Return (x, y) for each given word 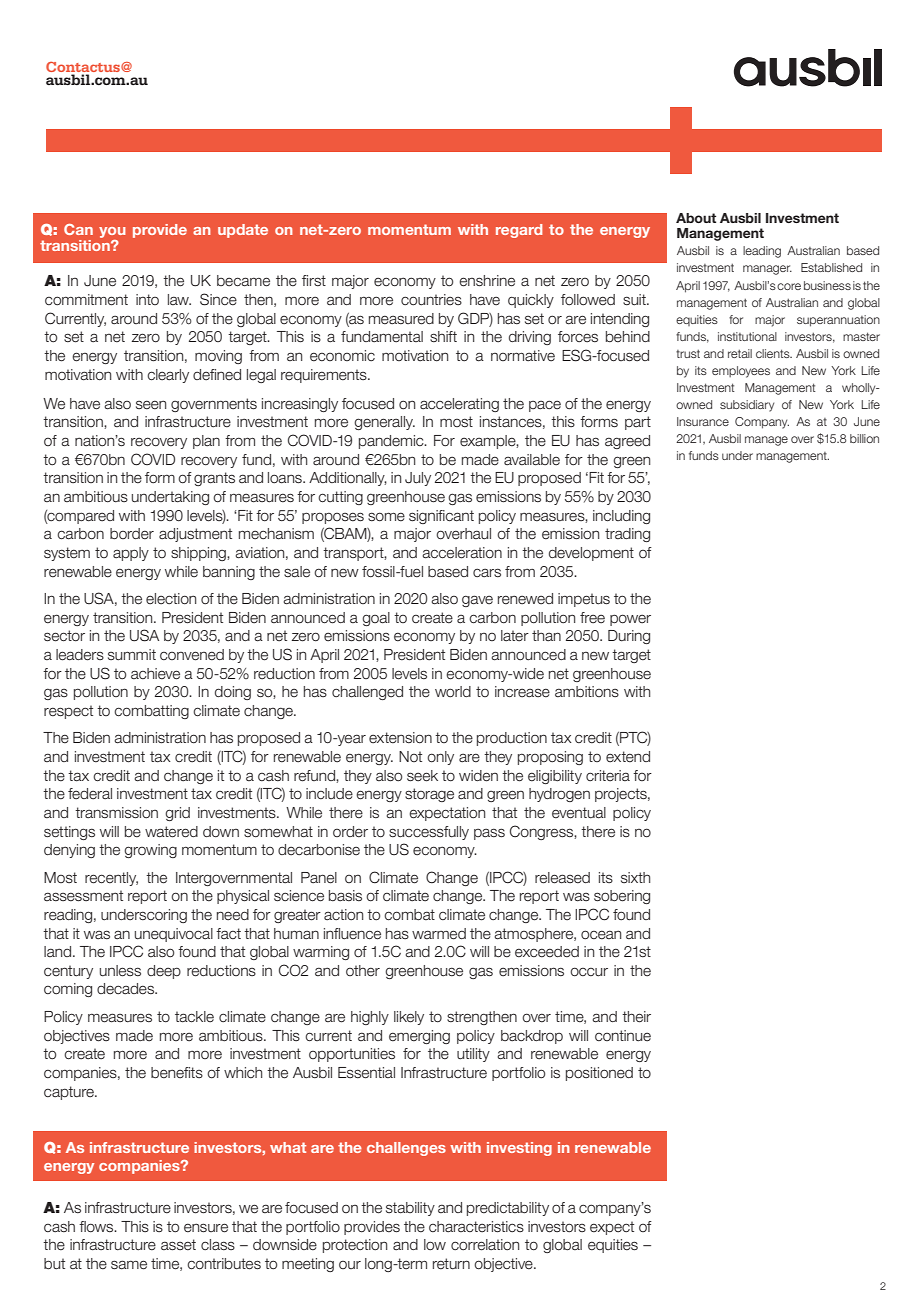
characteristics (476, 1227)
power (630, 620)
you (112, 232)
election (171, 599)
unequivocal (174, 935)
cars (487, 573)
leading (762, 252)
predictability (508, 1209)
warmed (439, 934)
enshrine (487, 281)
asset (178, 1245)
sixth (635, 877)
